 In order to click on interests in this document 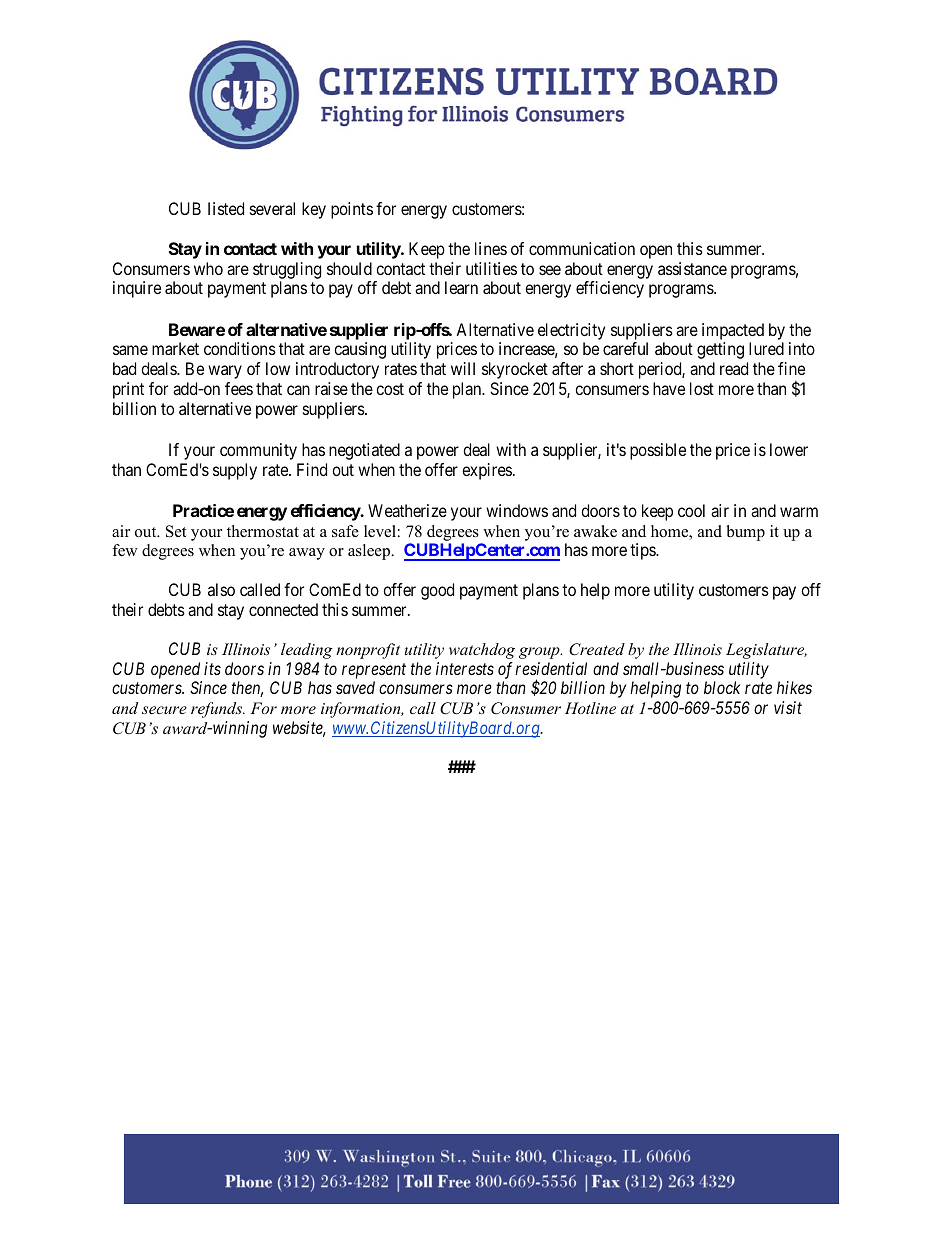, I will do `click(465, 668)`.
